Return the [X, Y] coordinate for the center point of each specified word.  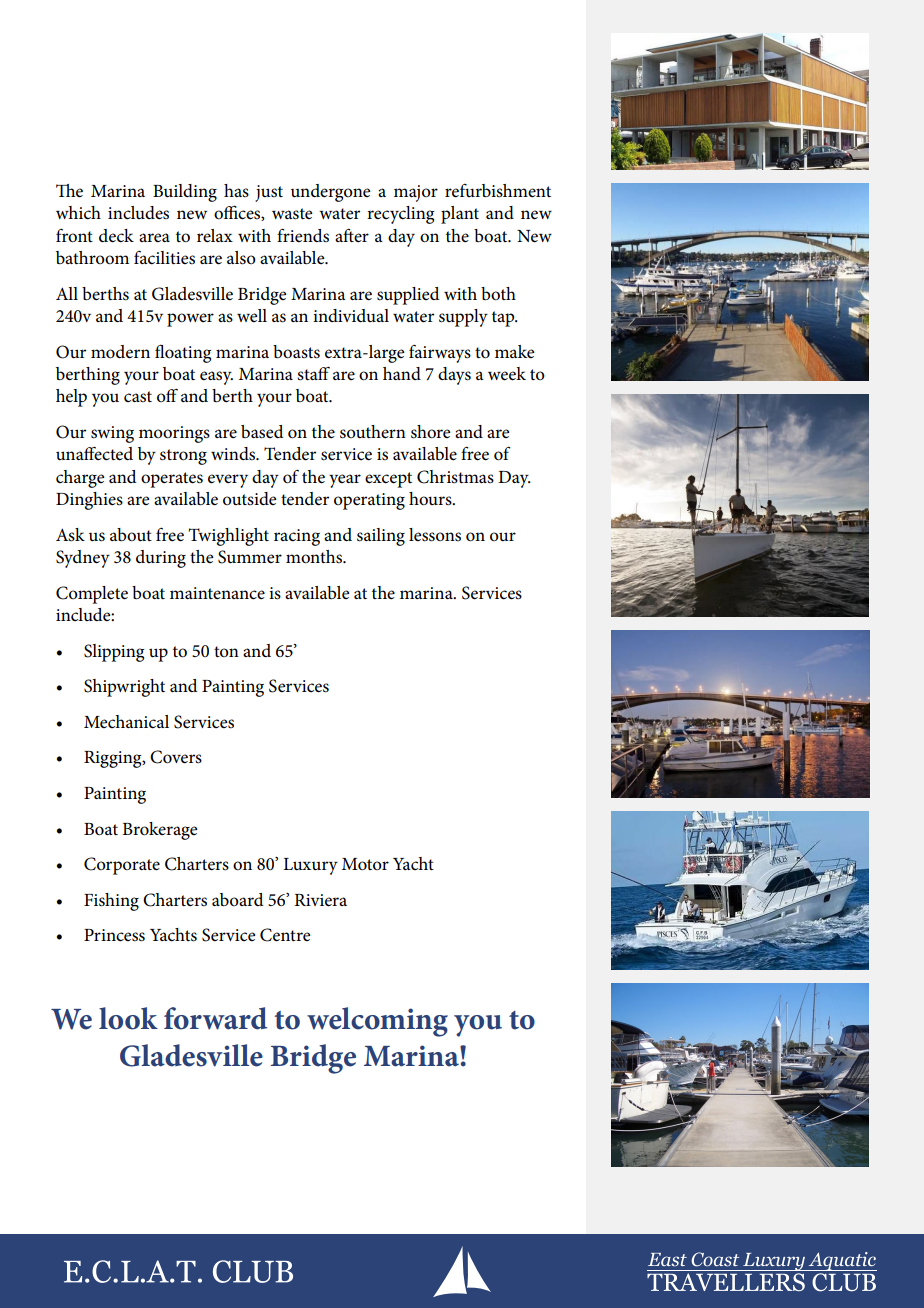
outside [249, 498]
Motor [365, 864]
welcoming [377, 1022]
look [128, 1018]
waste [292, 214]
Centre [285, 935]
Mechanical [126, 722]
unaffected [94, 454]
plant [460, 215]
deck [116, 236]
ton [226, 651]
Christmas [455, 477]
